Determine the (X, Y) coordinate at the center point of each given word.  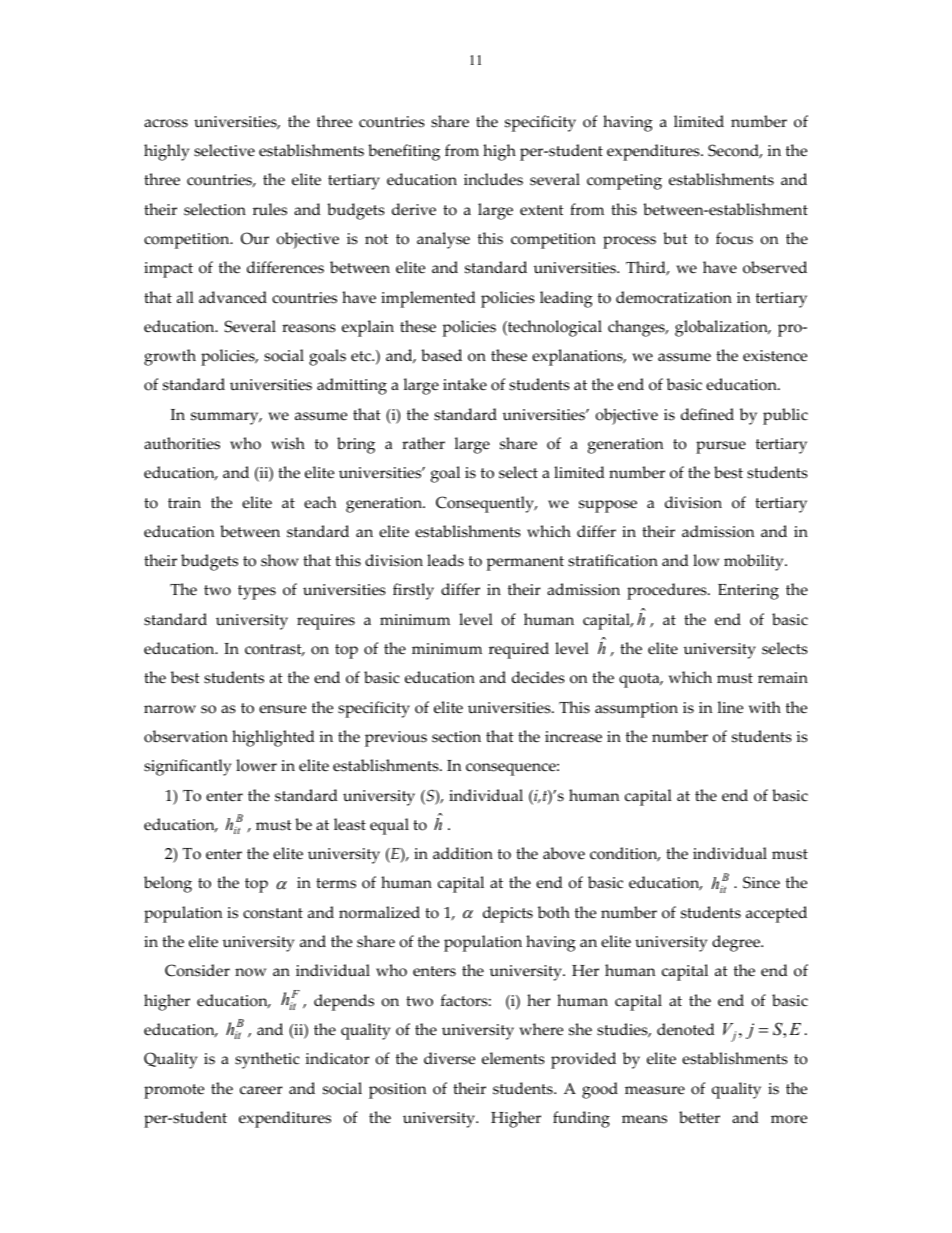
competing (624, 182)
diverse (449, 1058)
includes (493, 179)
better (699, 1117)
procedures (668, 591)
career (261, 1090)
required (519, 650)
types (257, 592)
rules (270, 209)
